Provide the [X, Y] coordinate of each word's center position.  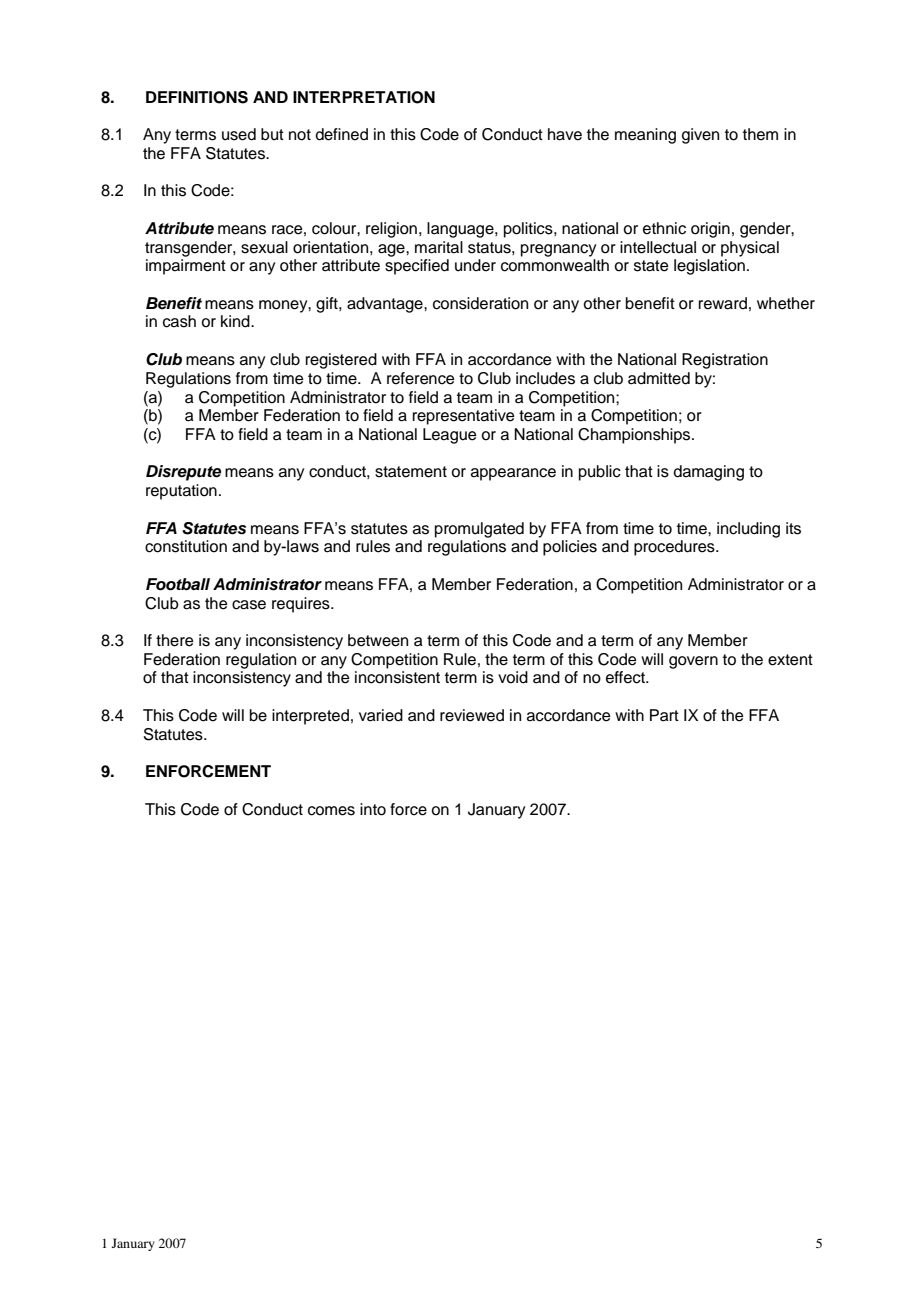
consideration [480, 303]
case [249, 605]
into [373, 809]
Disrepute [183, 473]
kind [236, 321]
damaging [709, 473]
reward [723, 303]
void [513, 677]
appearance [513, 474]
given [700, 136]
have [565, 134]
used [239, 134]
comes [331, 811]
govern [693, 662]
